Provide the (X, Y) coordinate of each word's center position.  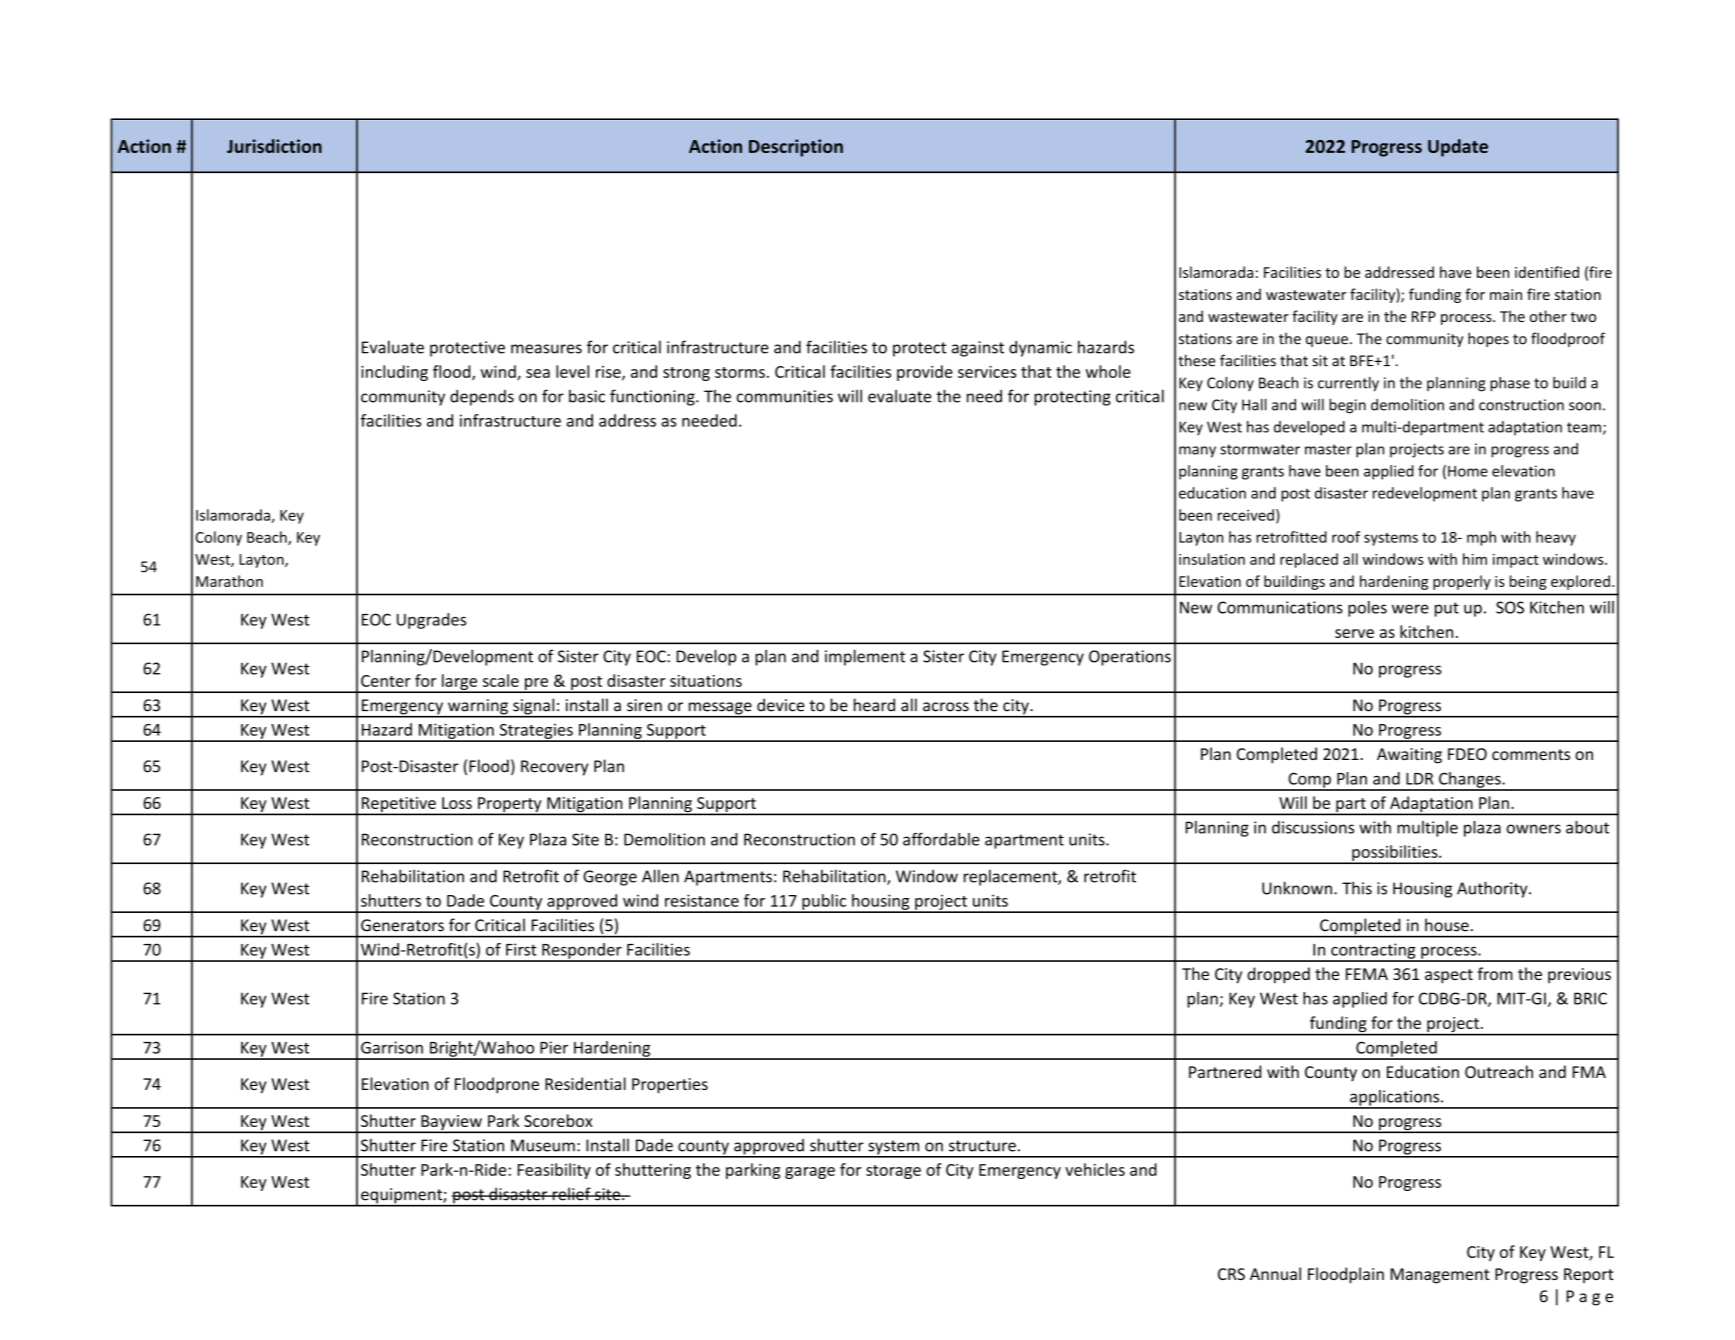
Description (796, 148)
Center (386, 681)
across (946, 707)
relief (571, 1194)
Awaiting (1409, 756)
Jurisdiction (274, 146)
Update (1458, 148)
